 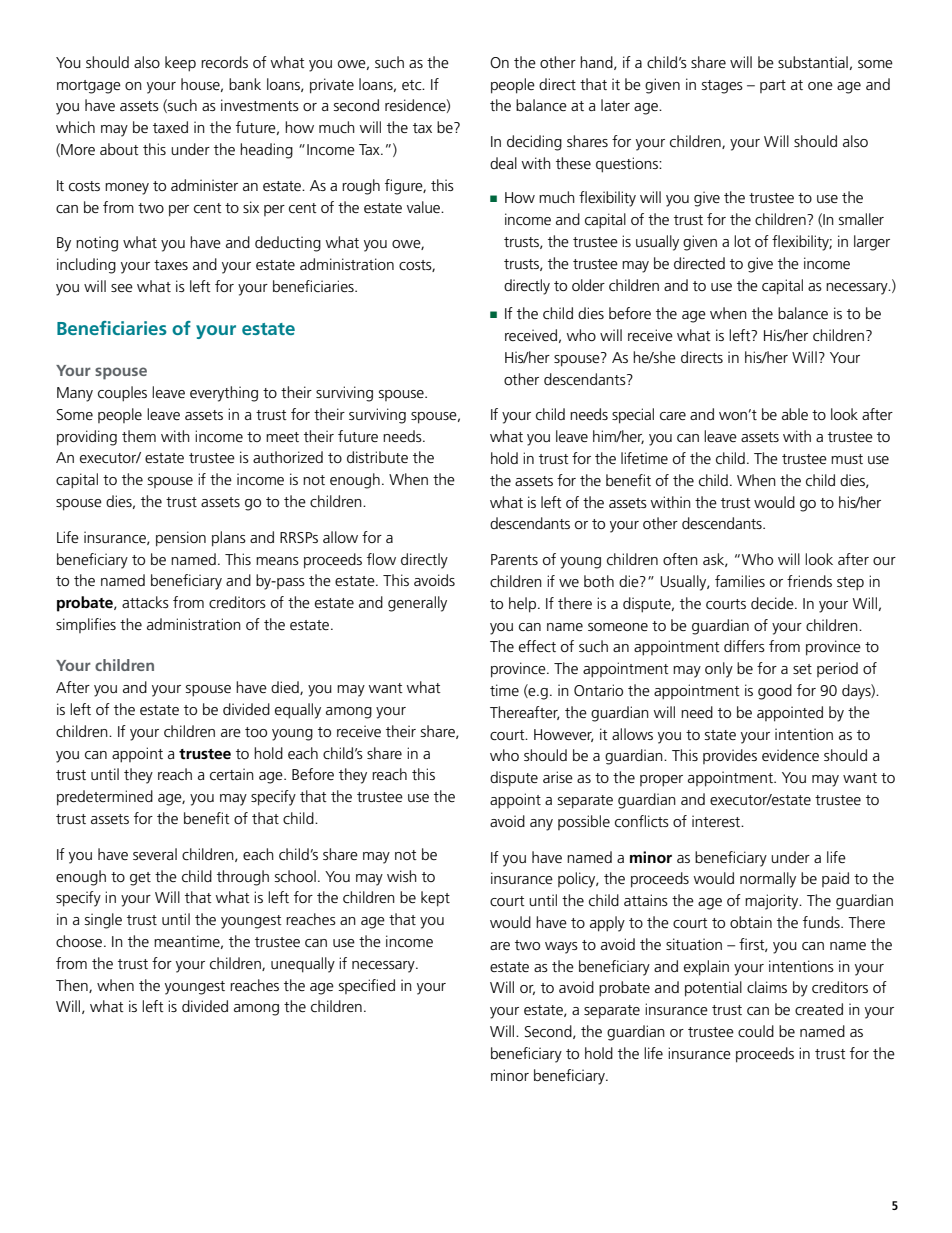 What do you see at coordinates (180, 64) in the page?
I see `keep` at bounding box center [180, 64].
